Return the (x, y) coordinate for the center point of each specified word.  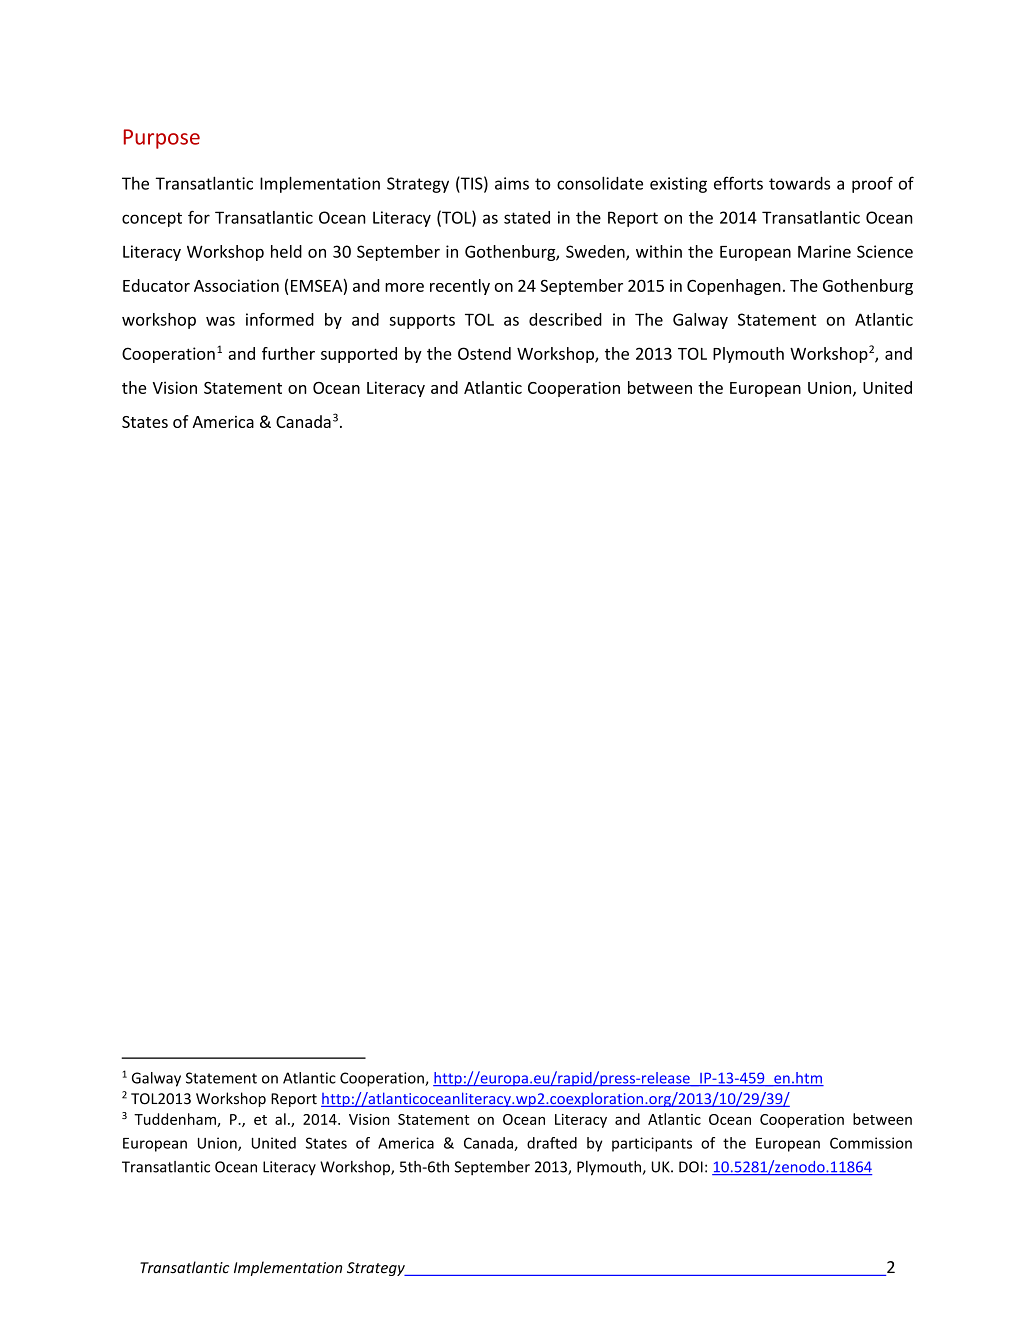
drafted (552, 1143)
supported (359, 355)
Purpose (162, 139)
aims (512, 183)
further (288, 353)
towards (799, 183)
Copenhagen (734, 287)
